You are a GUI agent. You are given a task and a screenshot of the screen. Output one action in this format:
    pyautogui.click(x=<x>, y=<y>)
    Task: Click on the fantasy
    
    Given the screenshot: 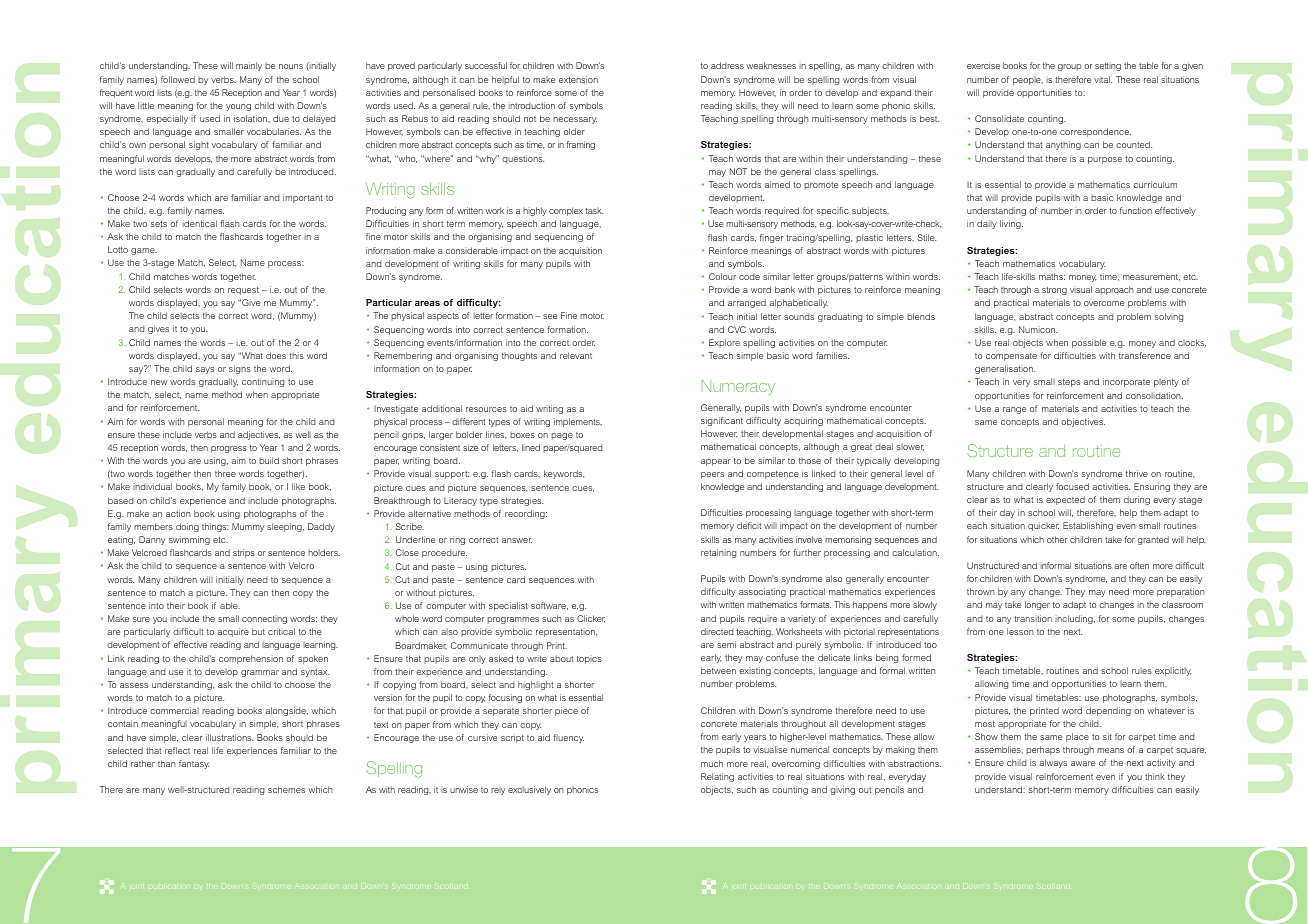 What is the action you would take?
    pyautogui.click(x=194, y=764)
